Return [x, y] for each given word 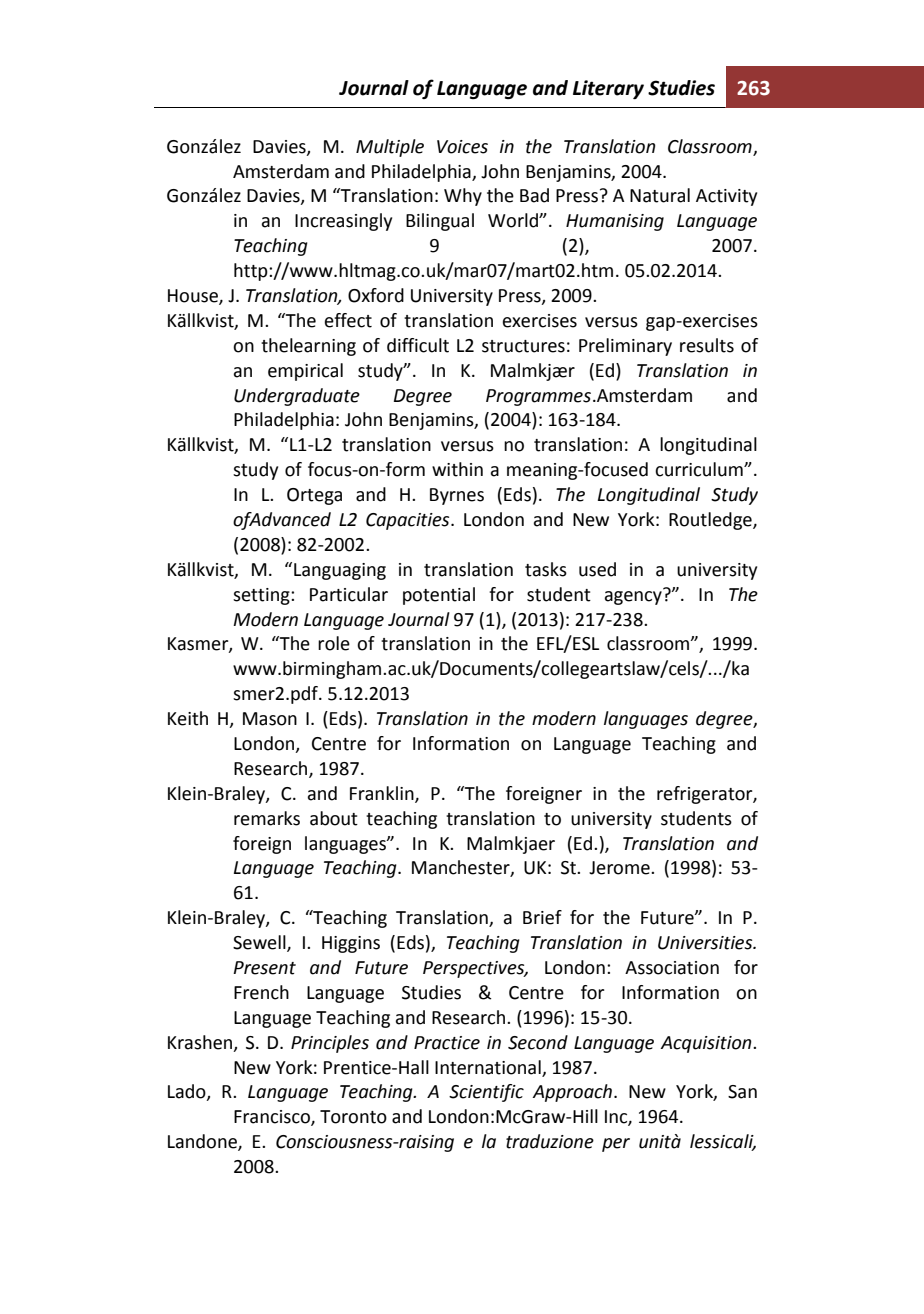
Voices [462, 147]
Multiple [390, 148]
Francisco [273, 1118]
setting [262, 596]
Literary [608, 89]
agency [634, 596]
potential [439, 596]
